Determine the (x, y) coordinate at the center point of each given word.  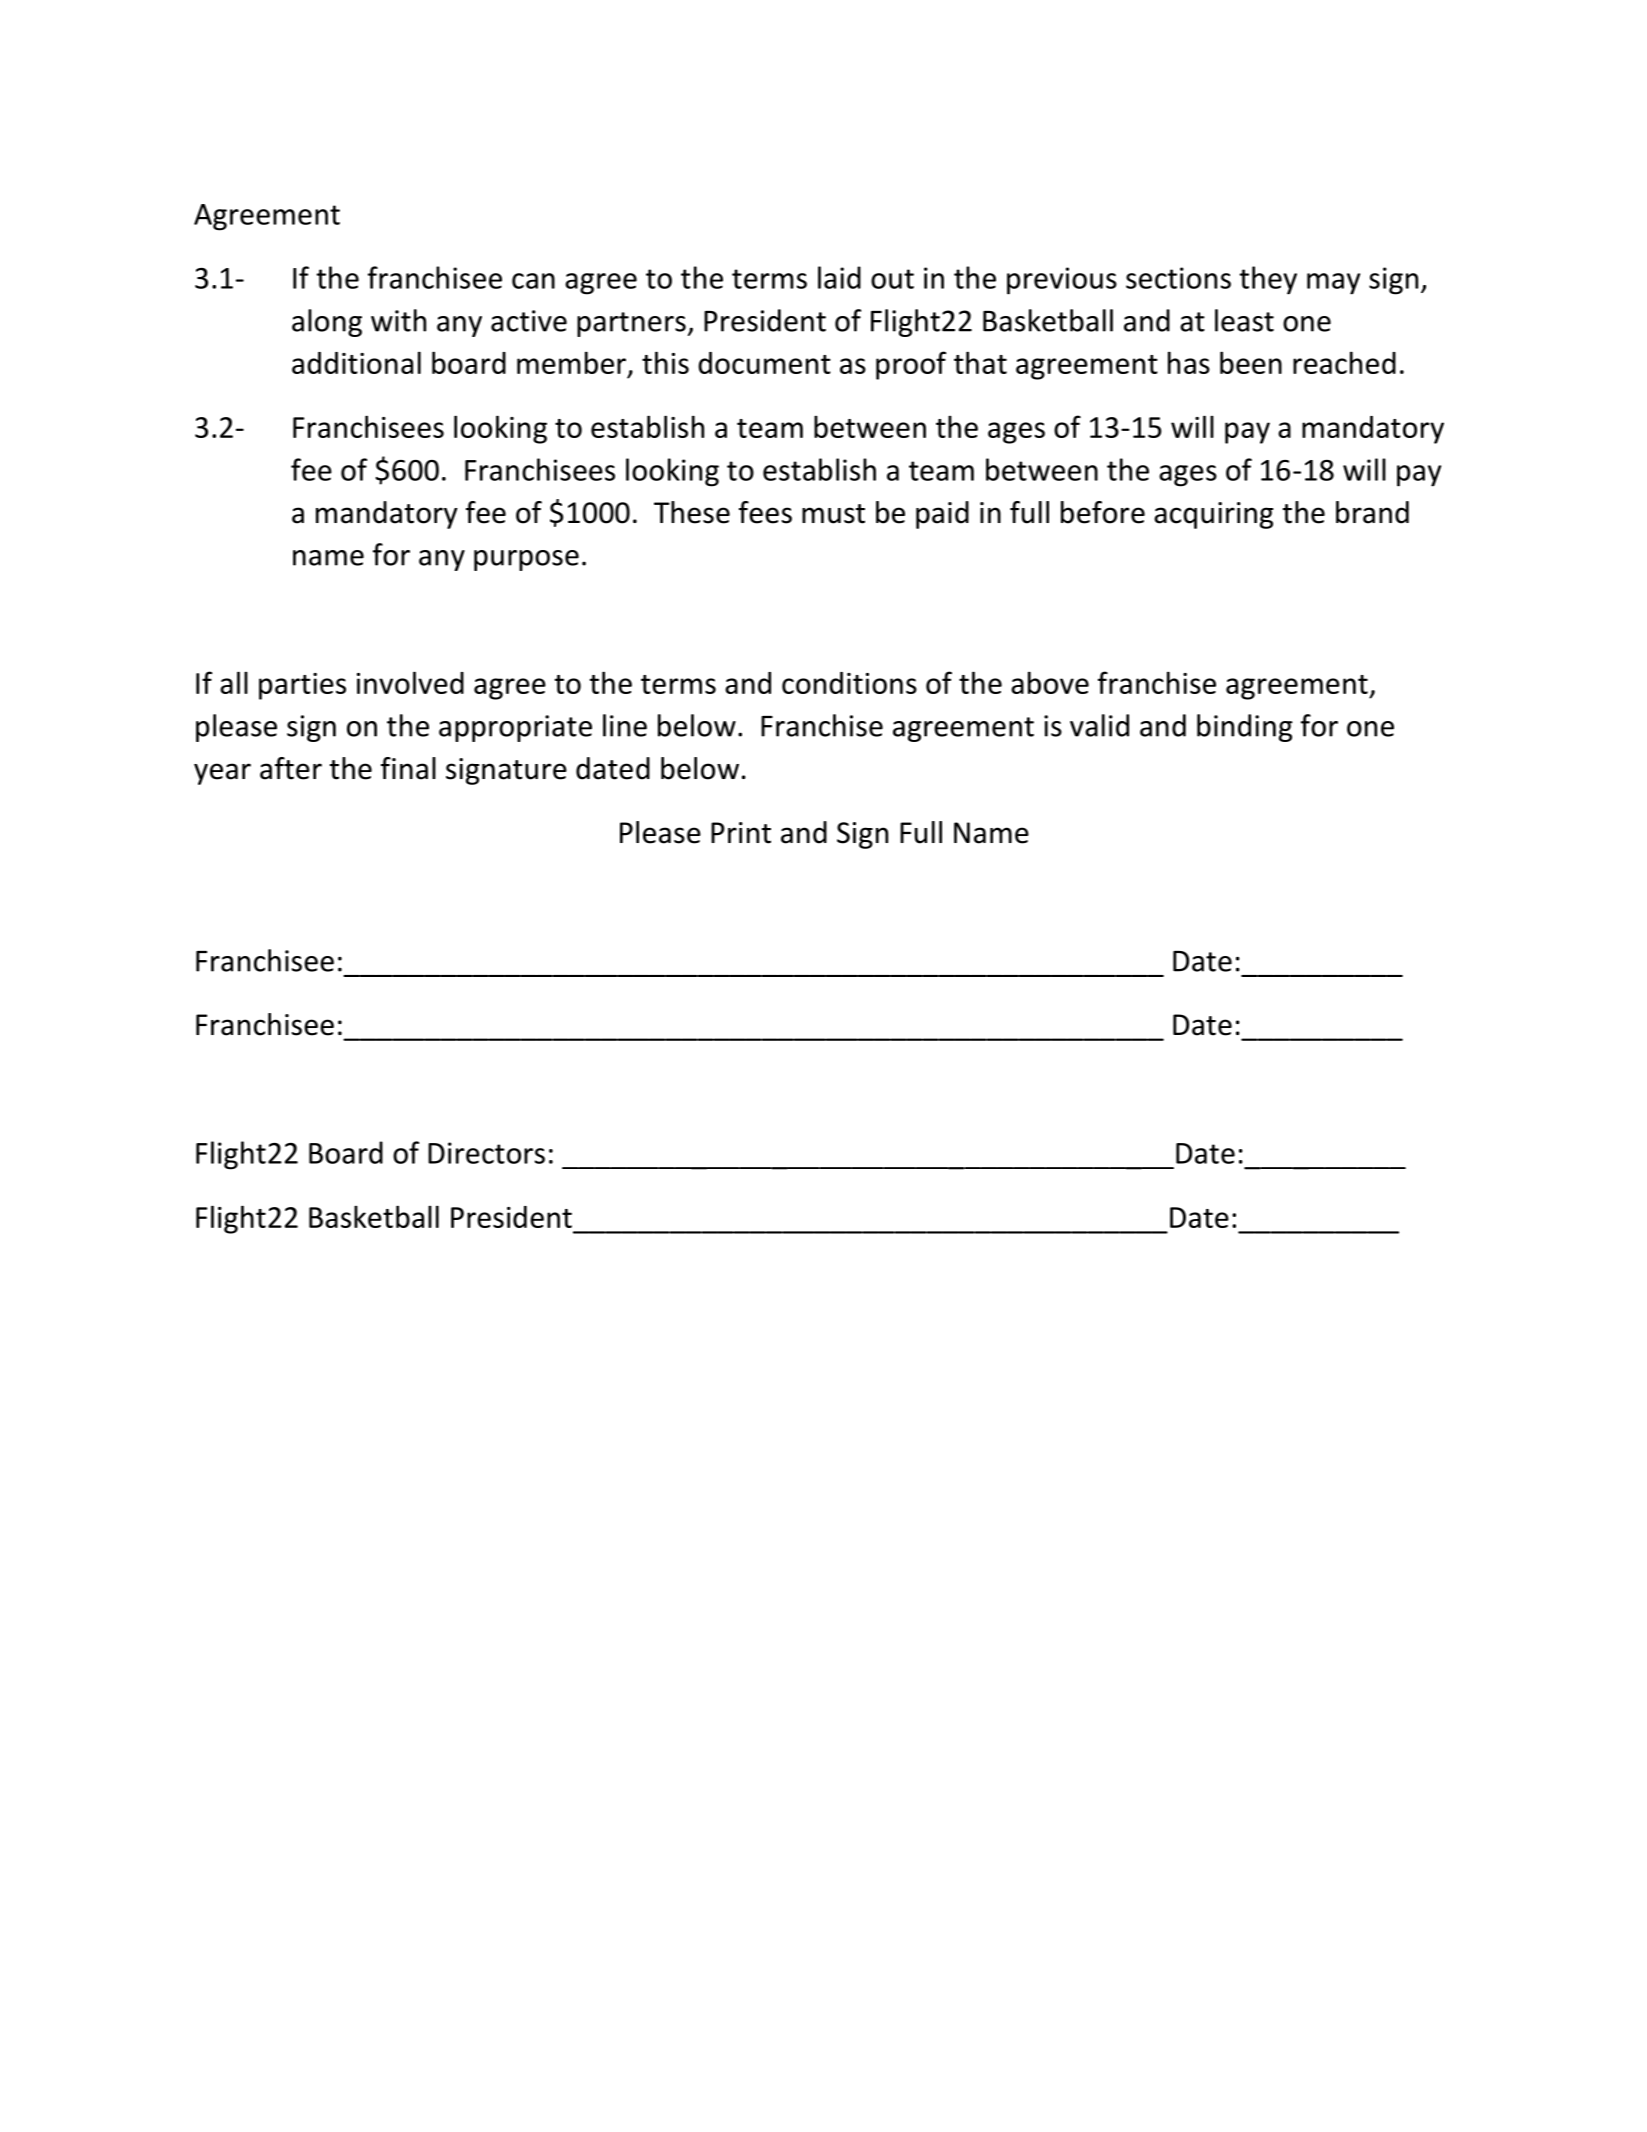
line (625, 725)
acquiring (1213, 515)
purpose (526, 560)
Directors (486, 1153)
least (1244, 320)
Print (741, 833)
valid (1099, 725)
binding (1245, 728)
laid (839, 277)
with (398, 320)
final (408, 768)
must (833, 514)
